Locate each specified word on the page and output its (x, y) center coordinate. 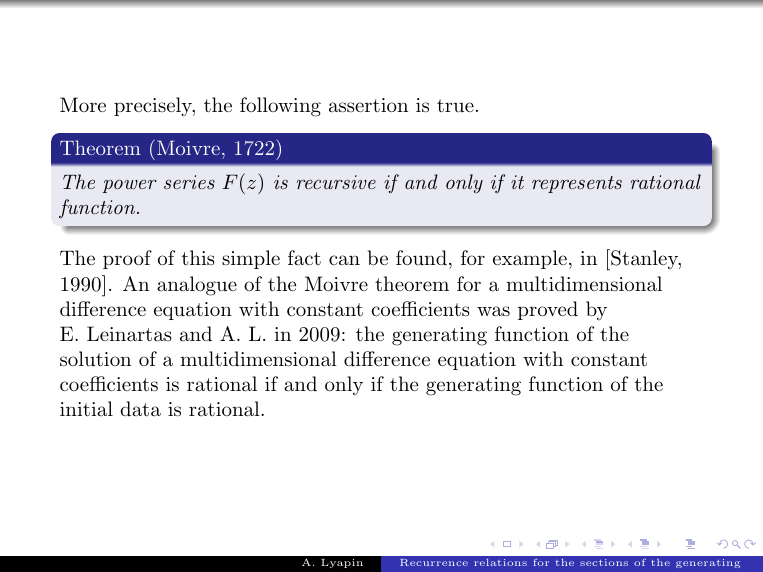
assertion (368, 105)
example (530, 259)
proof (127, 259)
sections (604, 562)
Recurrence (434, 562)
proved (548, 310)
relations (500, 562)
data (140, 409)
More (83, 104)
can (344, 260)
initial (86, 409)
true (455, 106)
